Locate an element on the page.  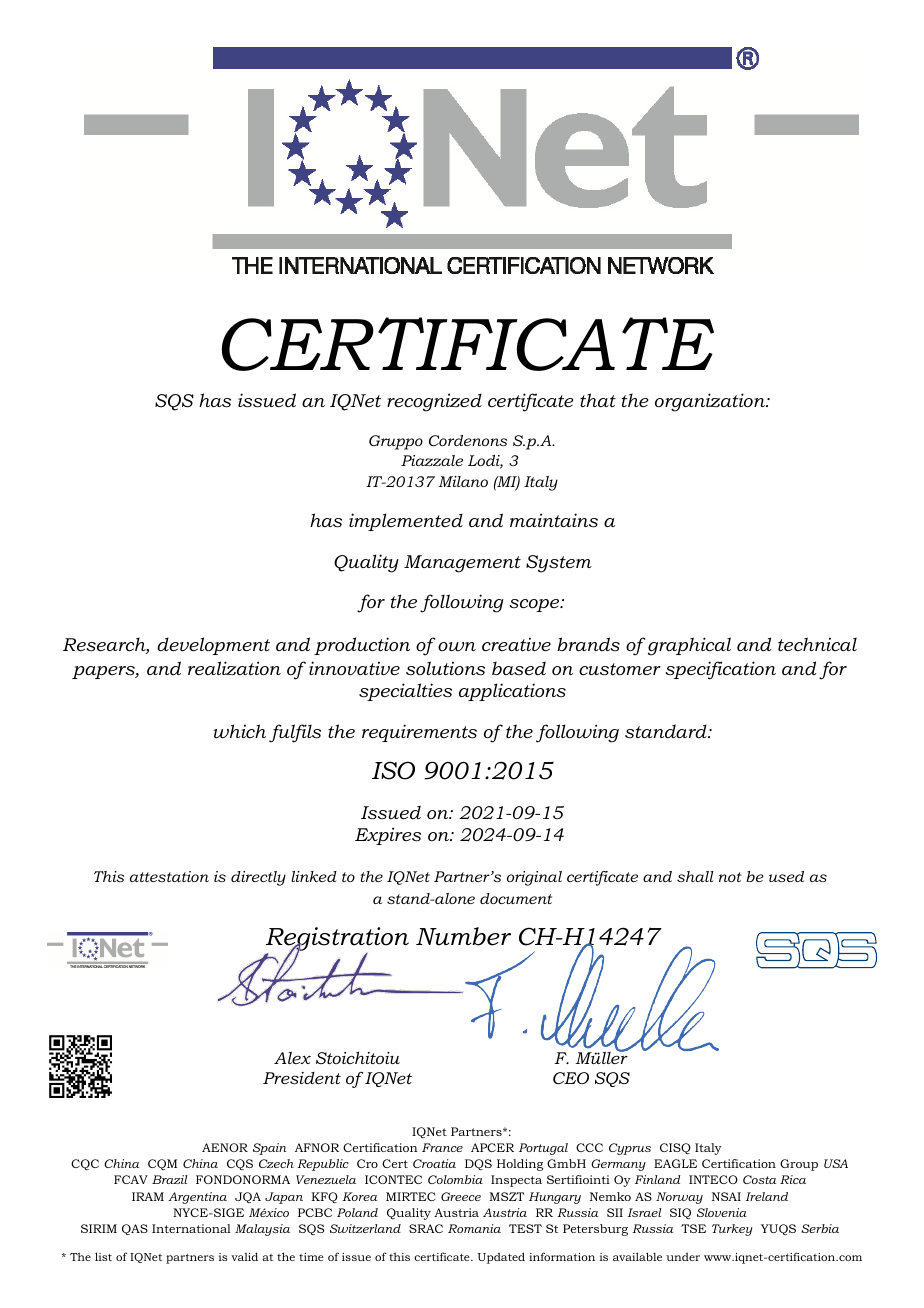
Registration is located at coordinates (337, 940).
